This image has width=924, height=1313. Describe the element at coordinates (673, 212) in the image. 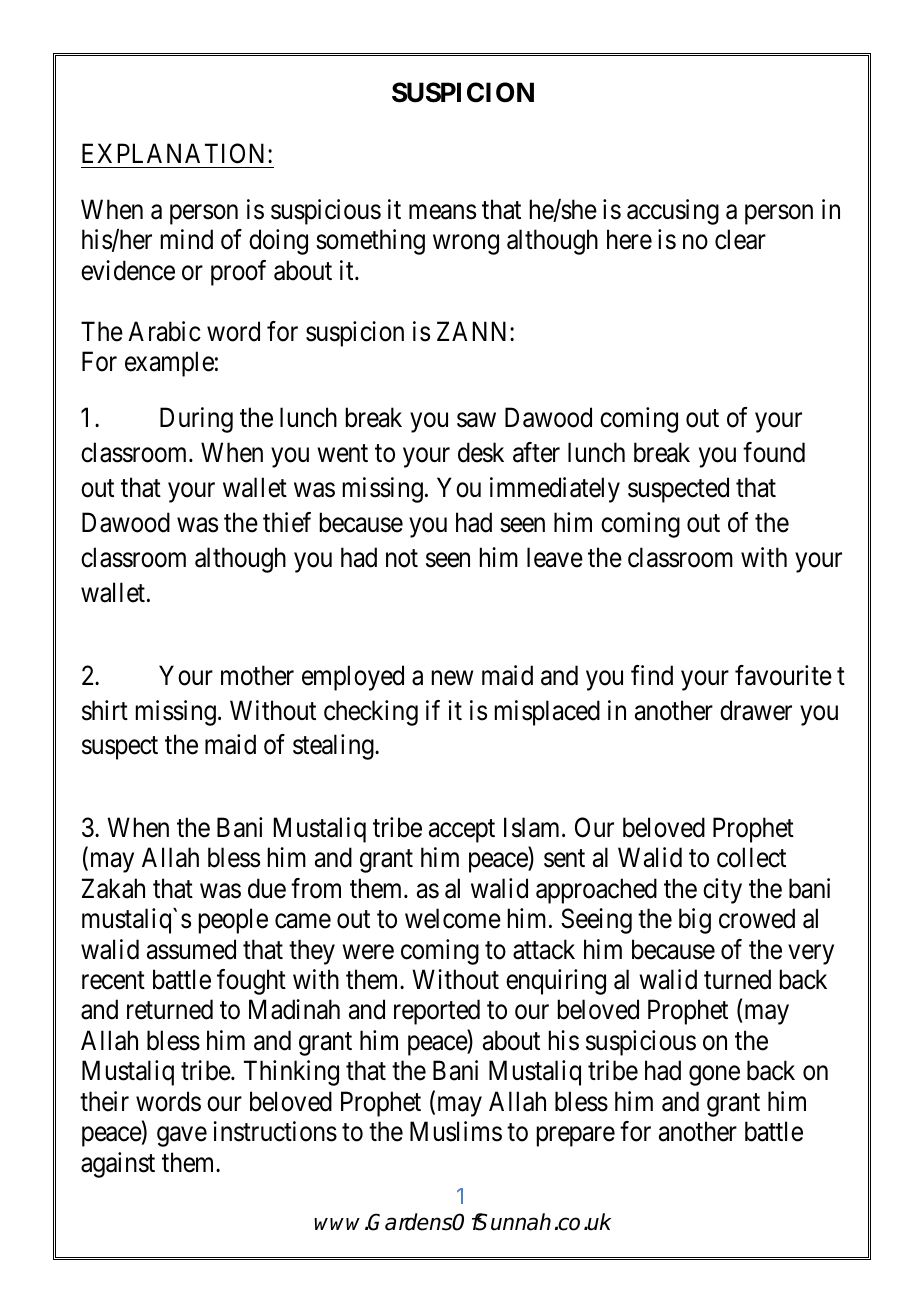

I see `accusing` at that location.
